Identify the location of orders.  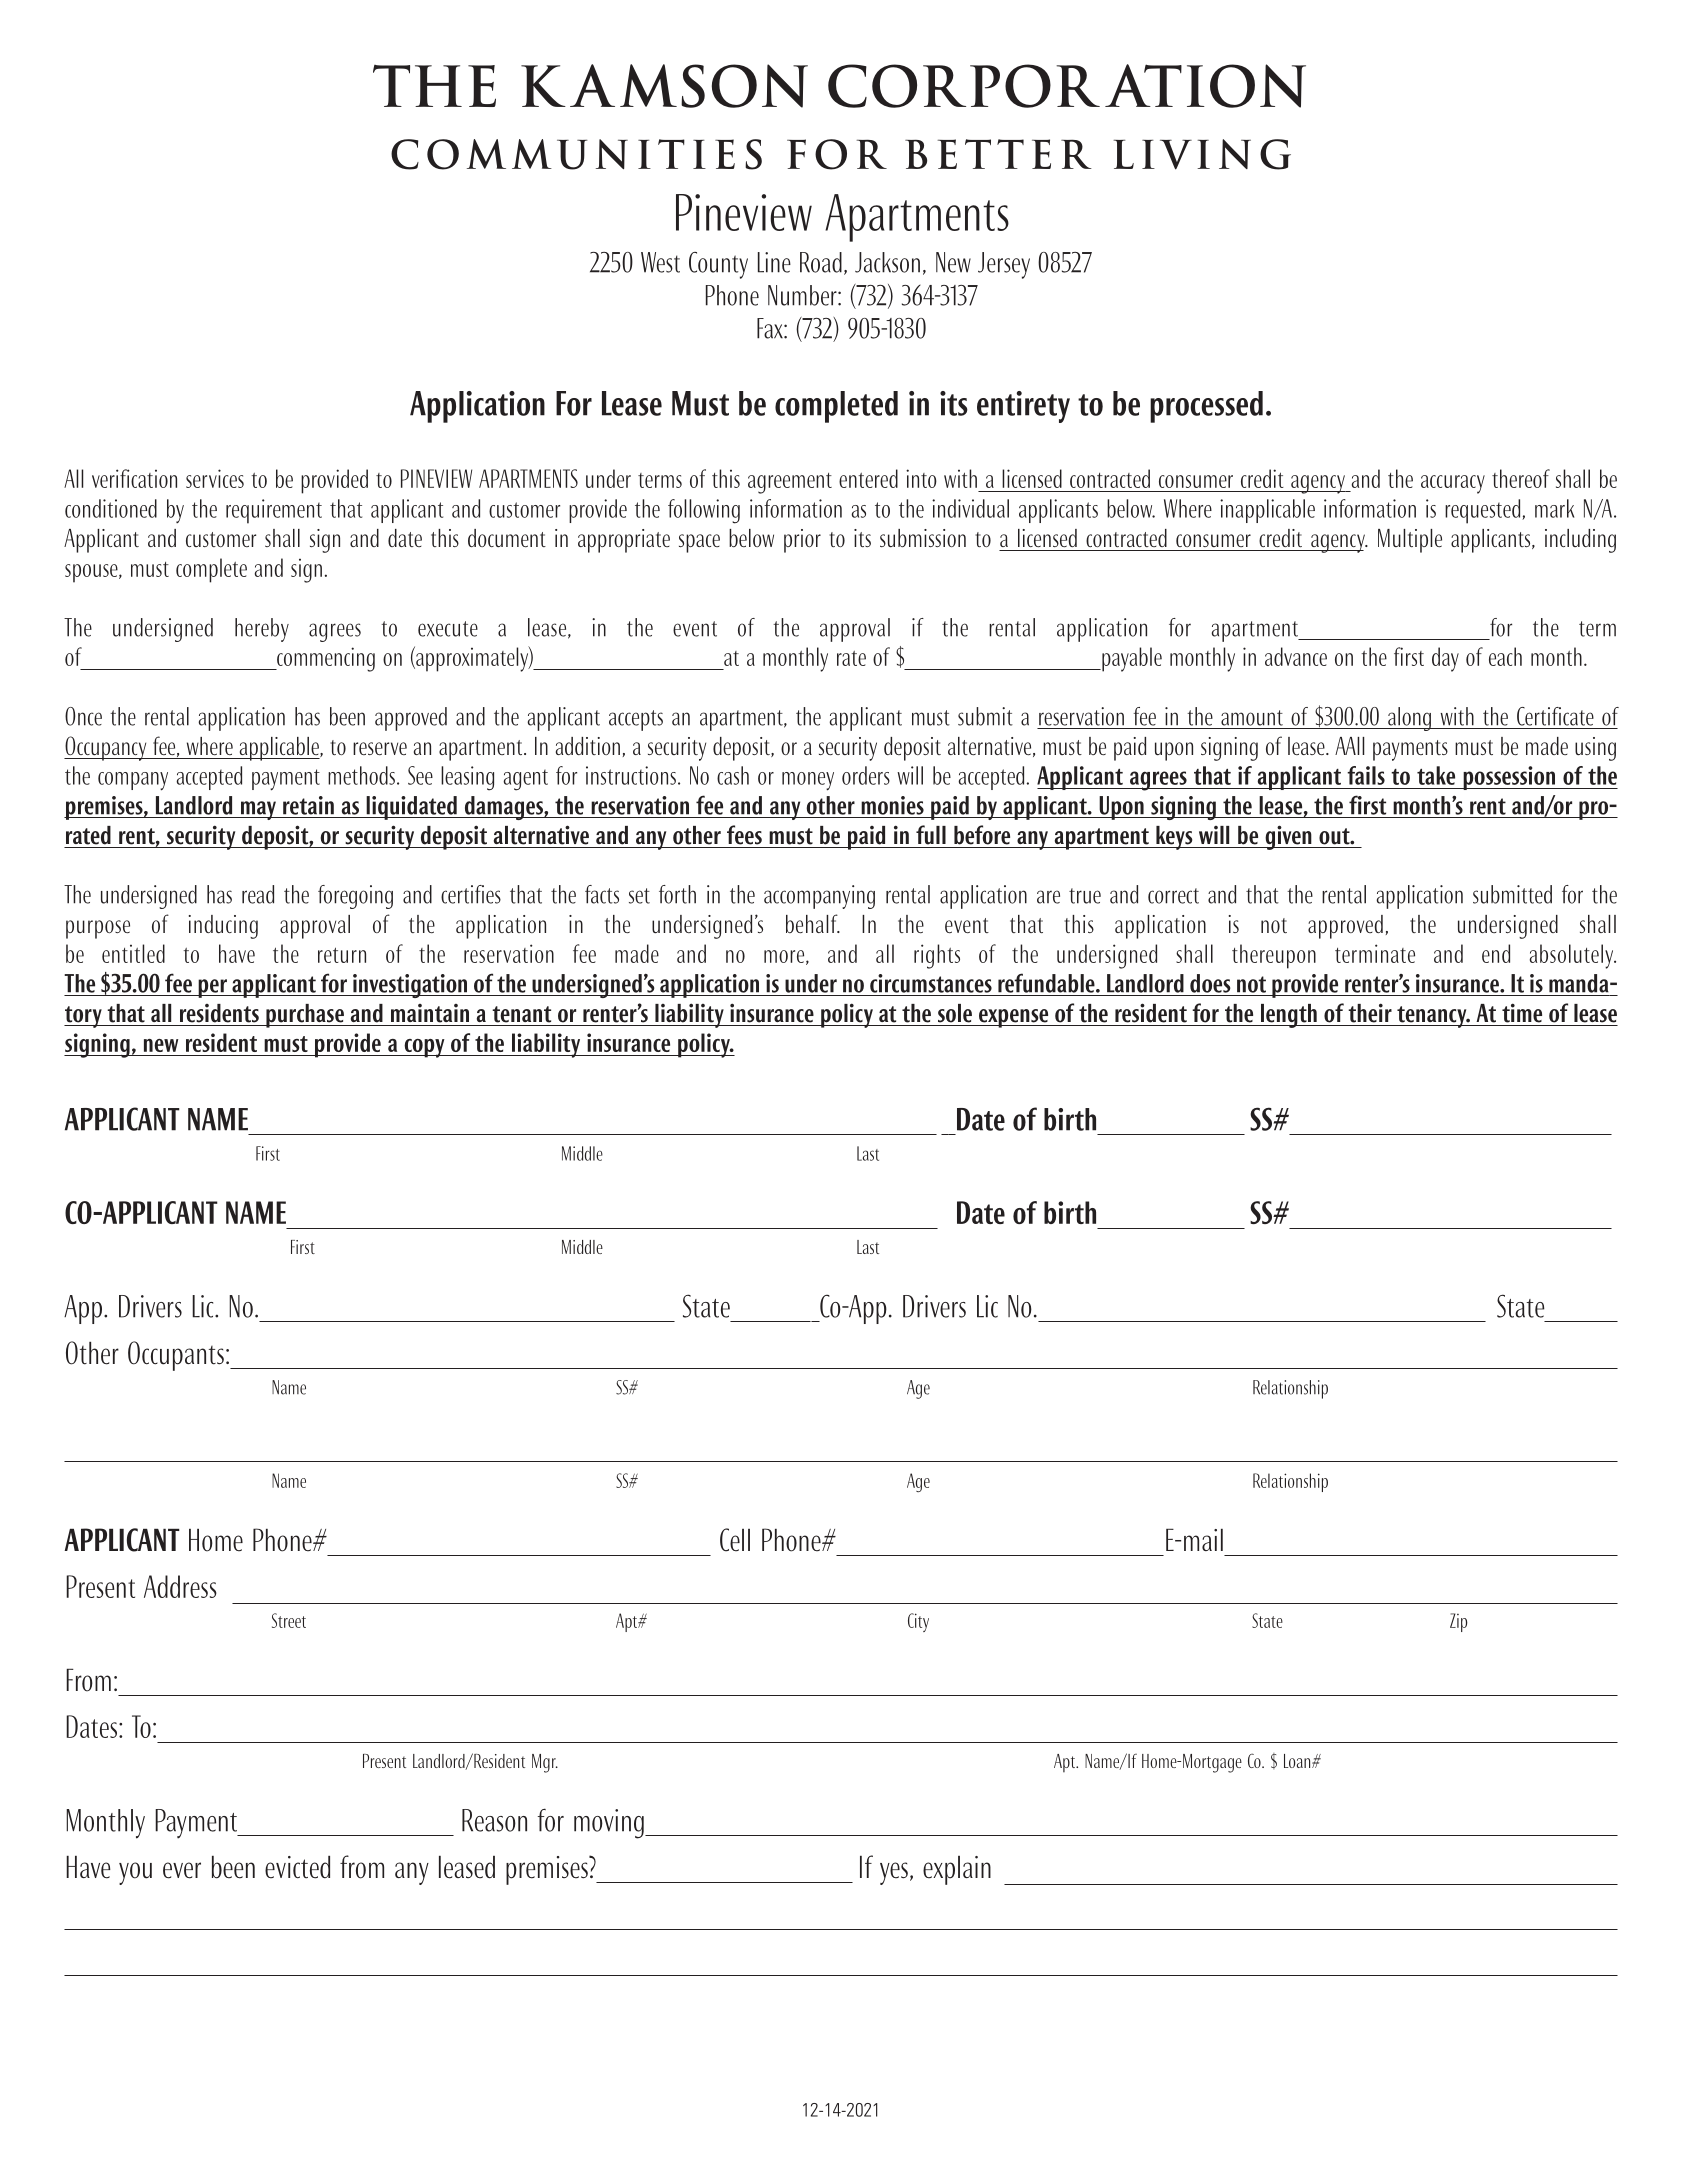
(866, 775).
